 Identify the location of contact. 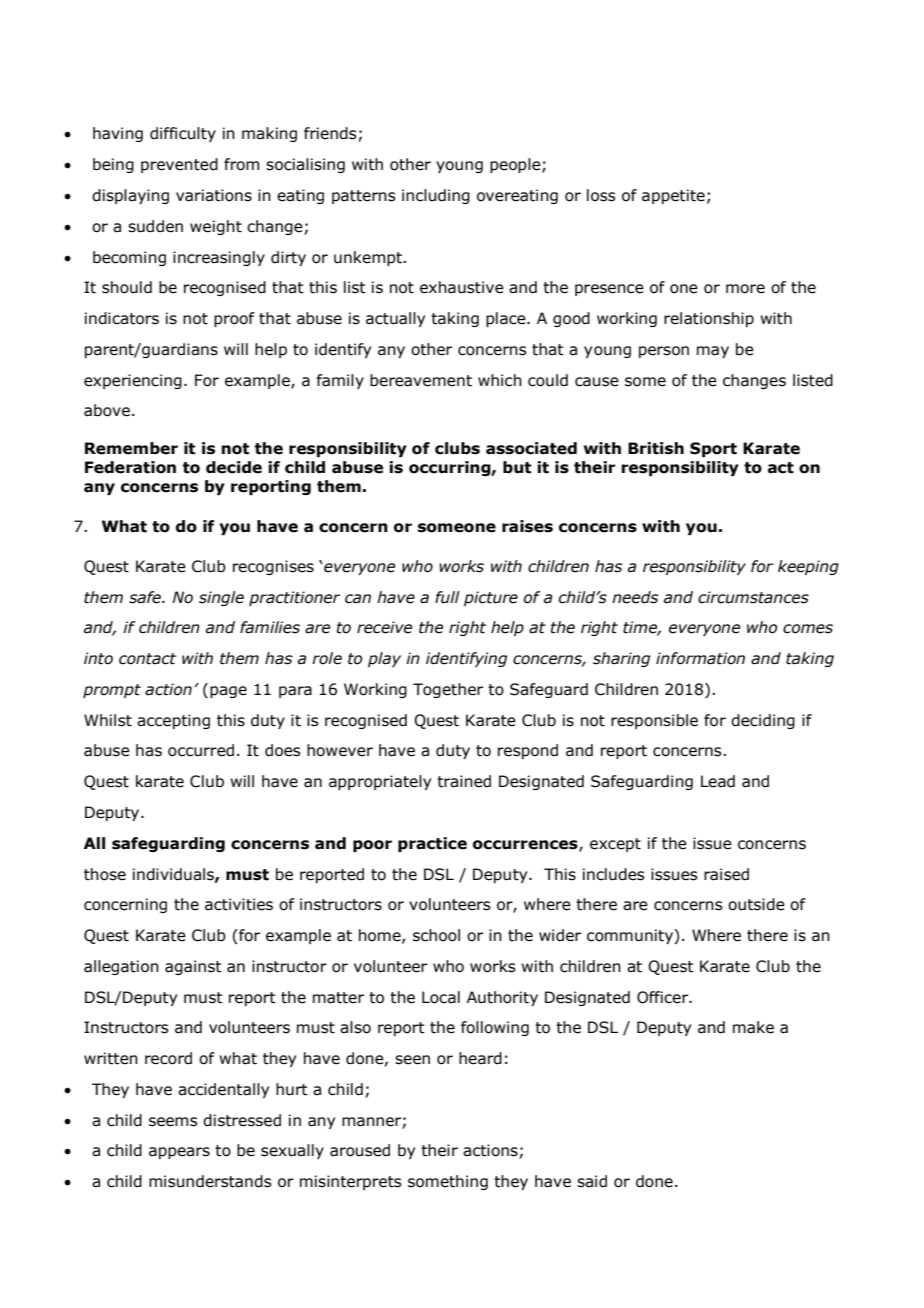
(147, 659).
